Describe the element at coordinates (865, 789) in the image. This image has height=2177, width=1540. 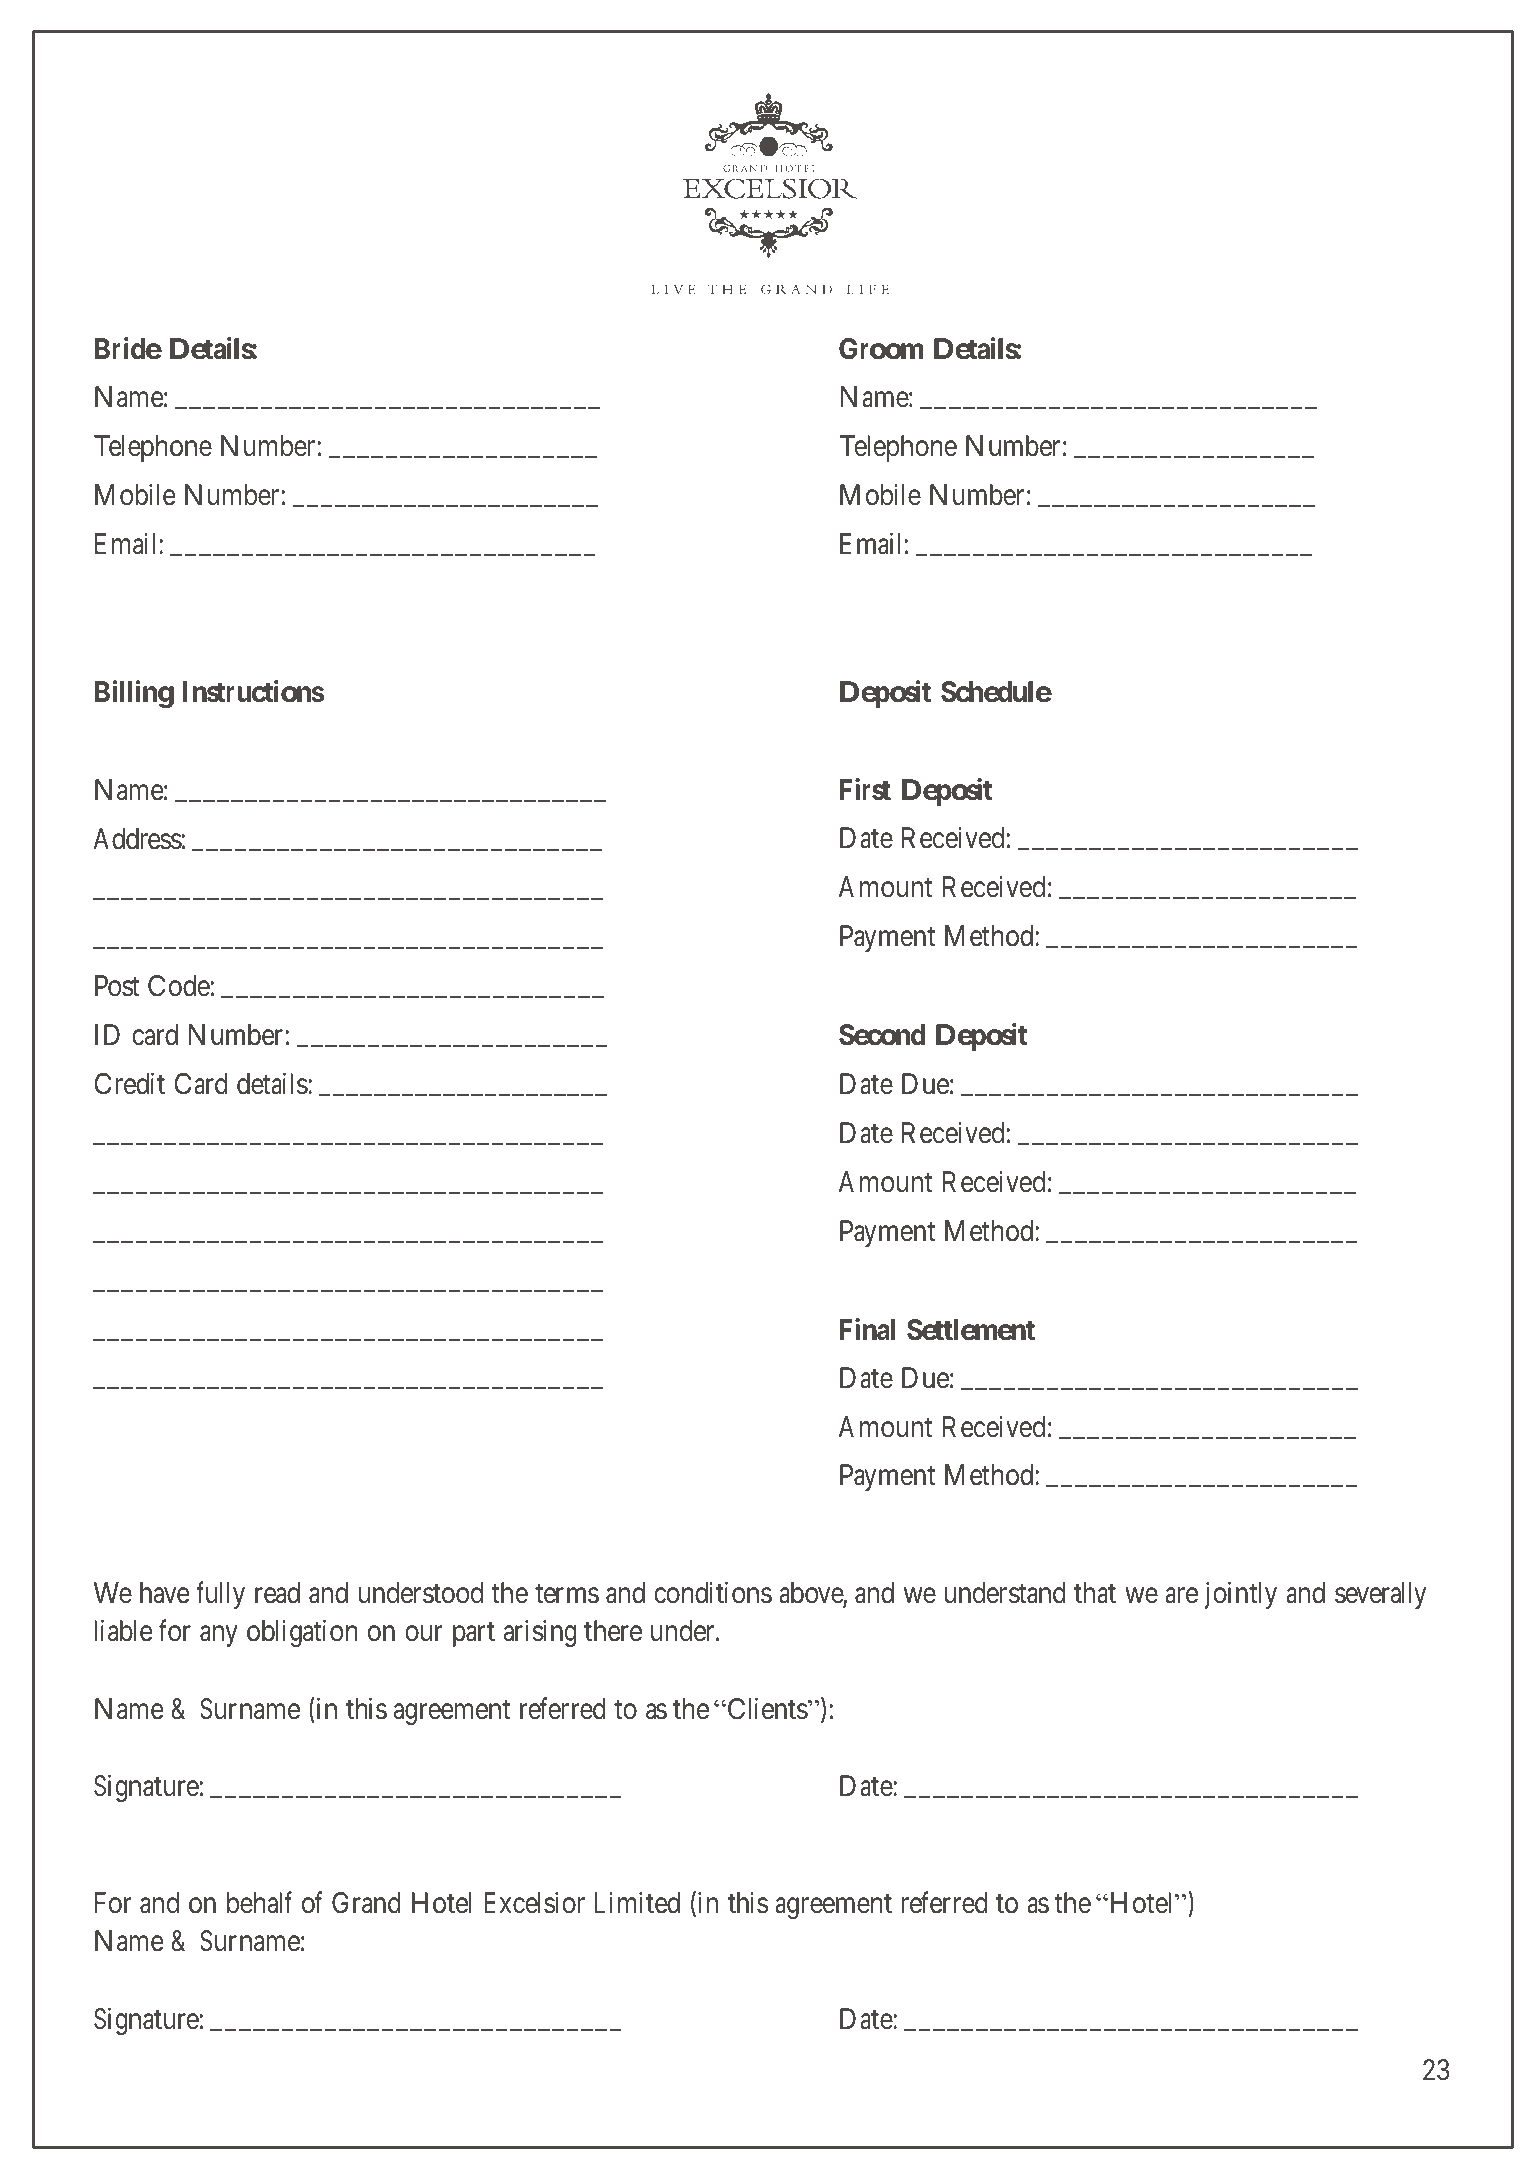
I see `First` at that location.
